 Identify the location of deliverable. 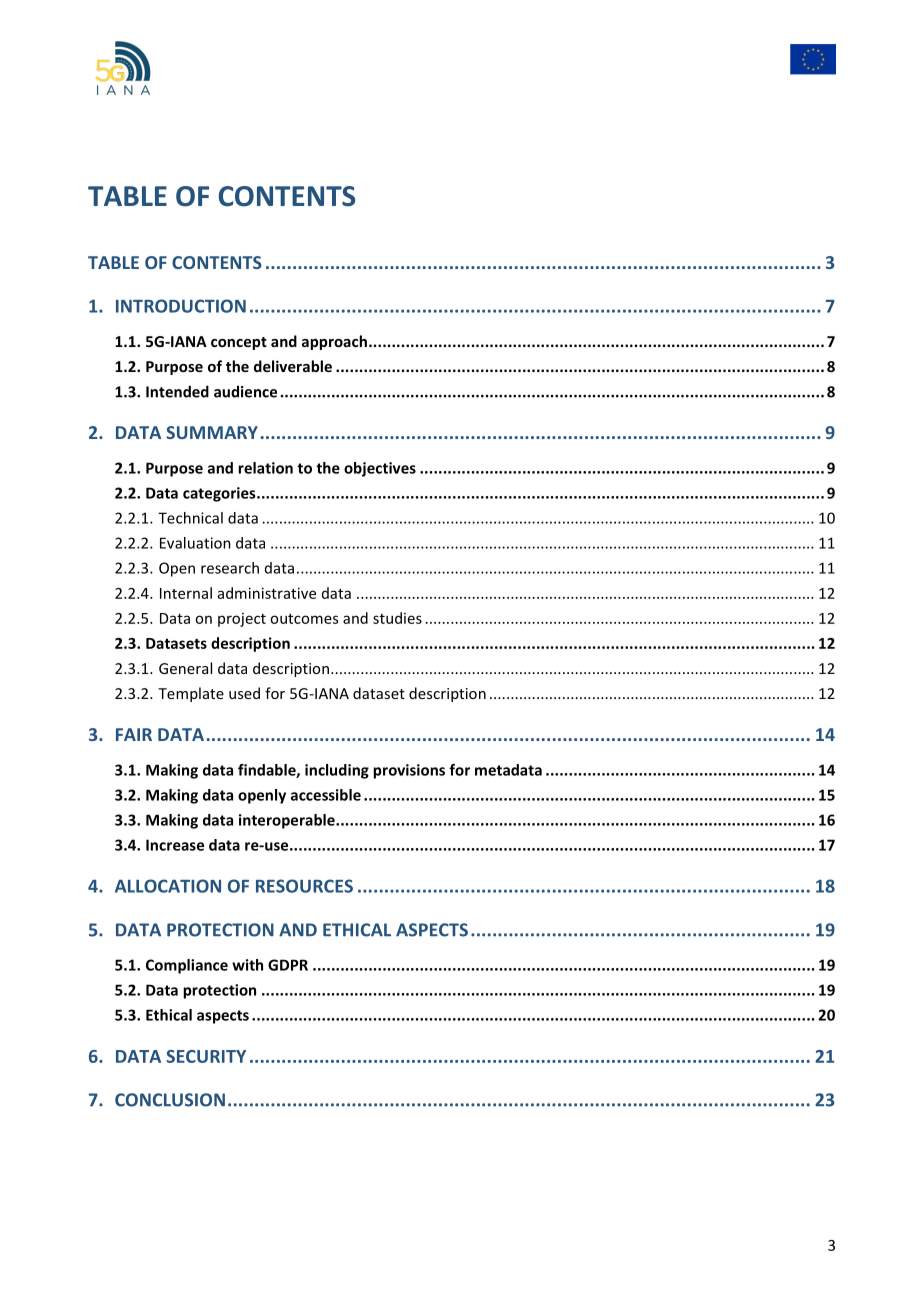
(293, 366).
